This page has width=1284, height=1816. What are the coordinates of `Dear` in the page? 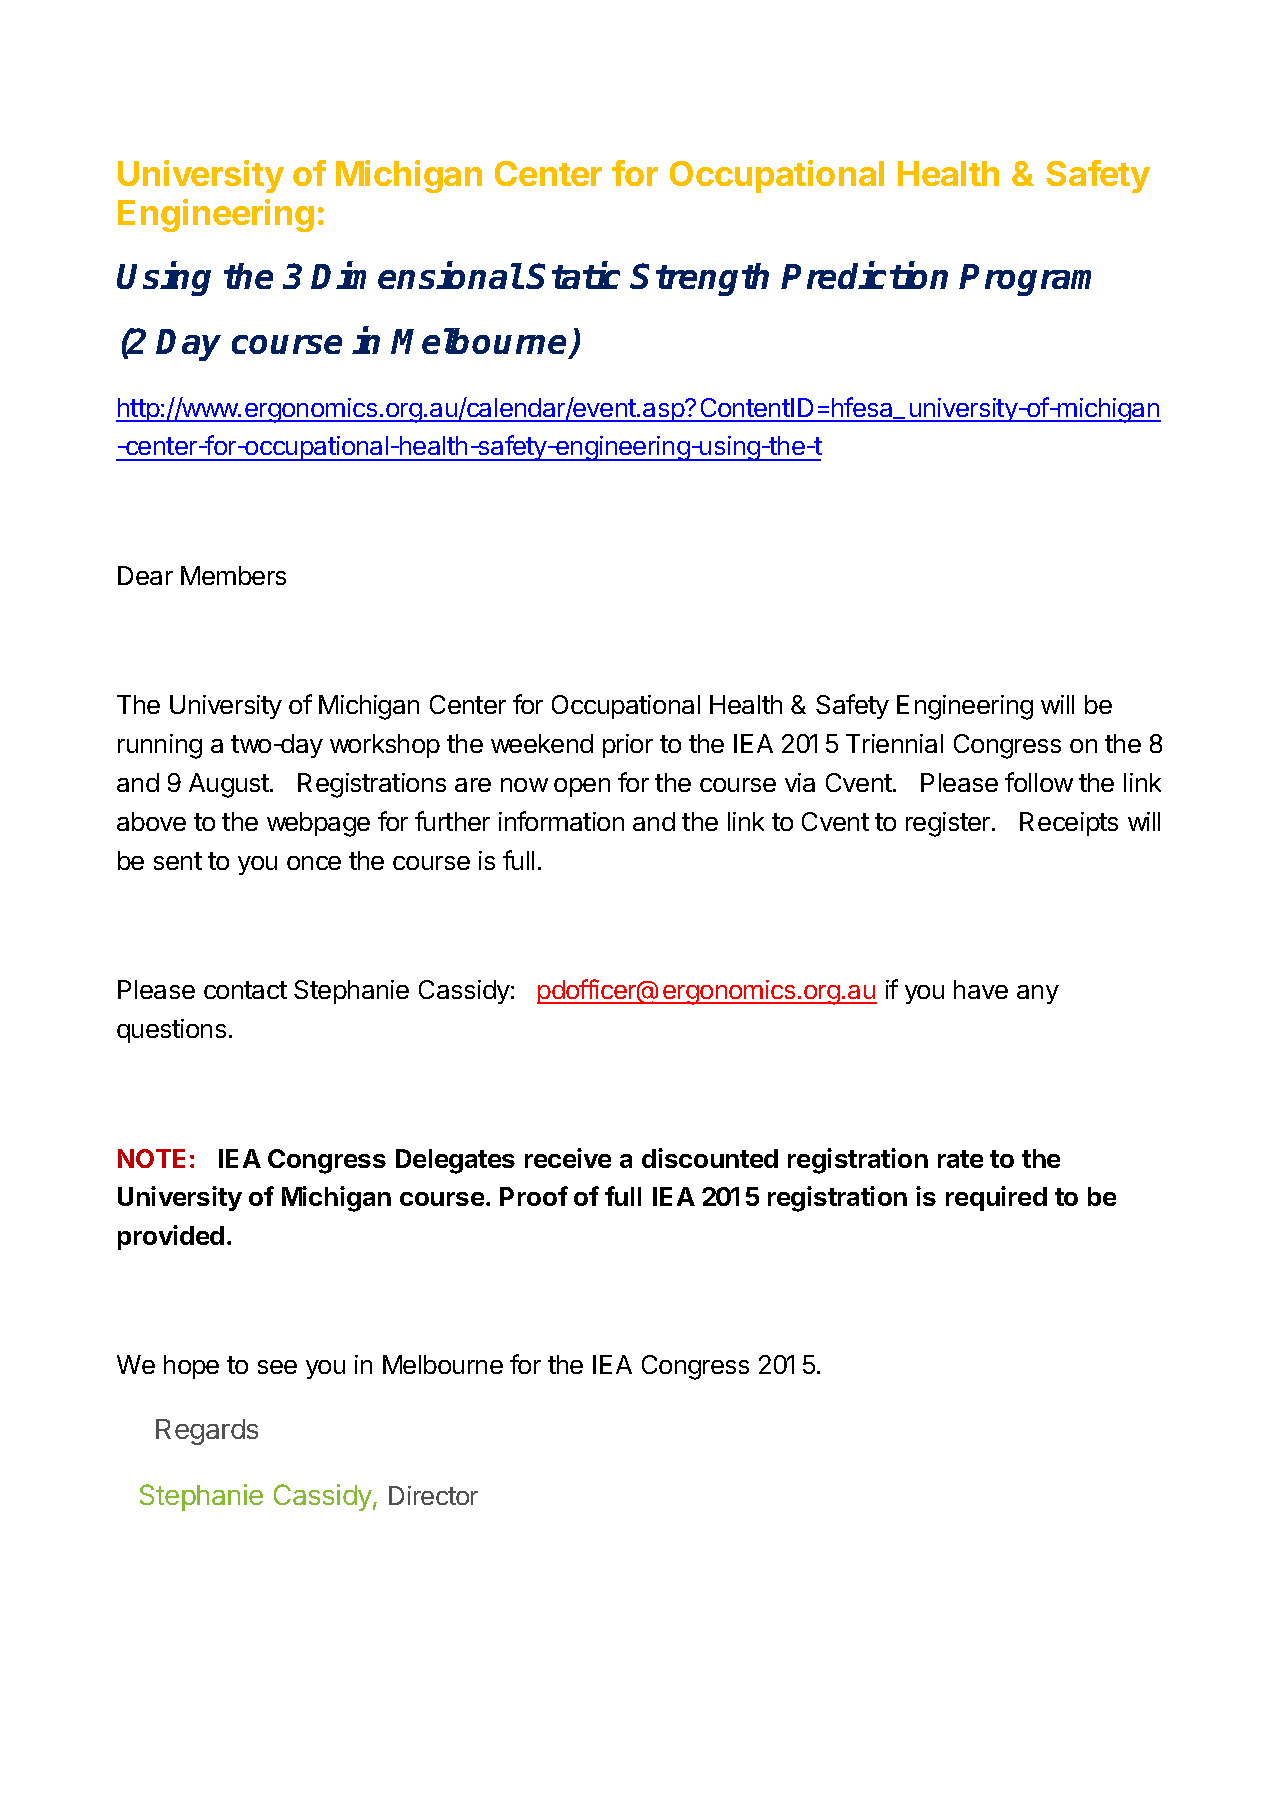 It's located at (145, 575).
